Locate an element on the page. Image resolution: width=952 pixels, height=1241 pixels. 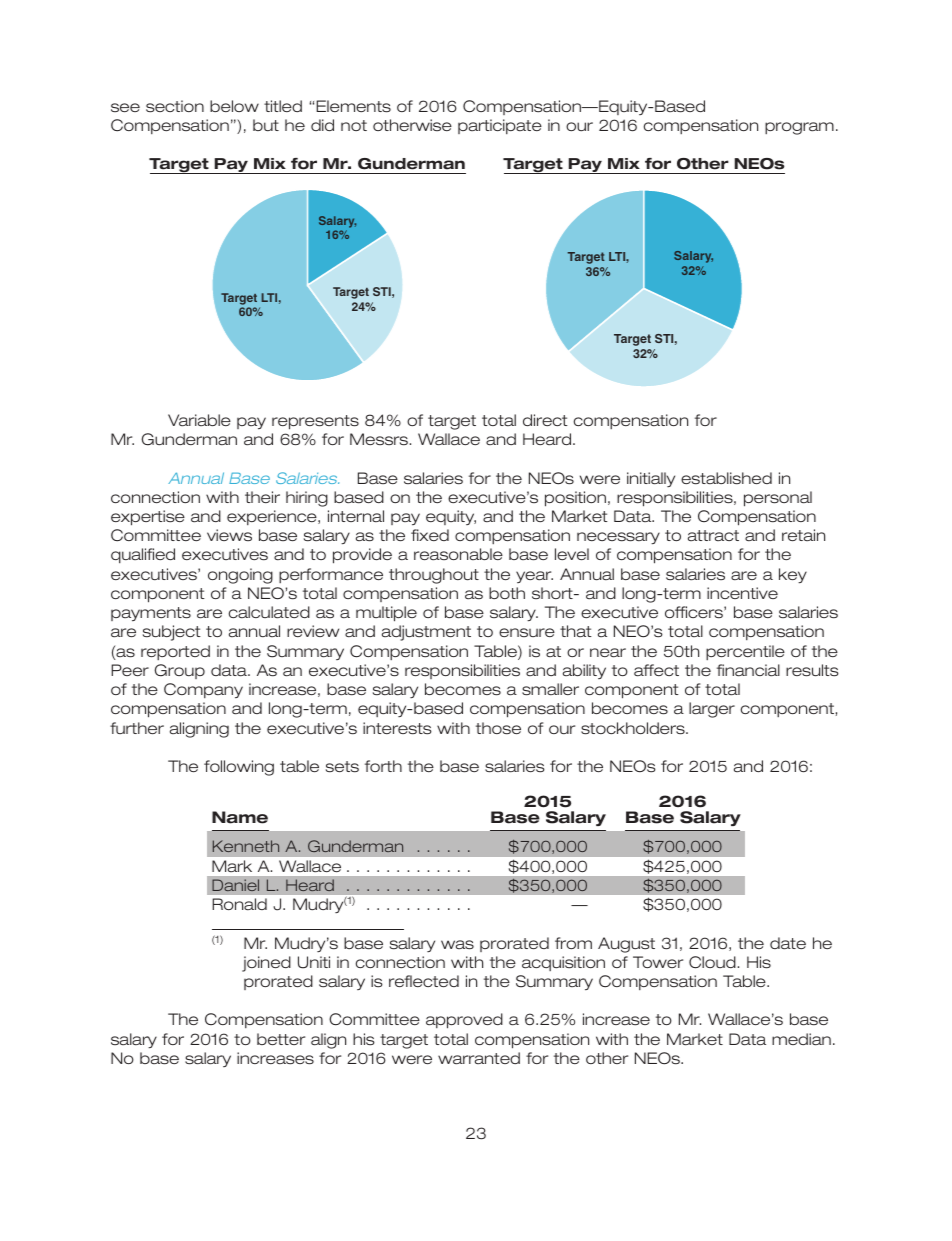
forth is located at coordinates (383, 766).
